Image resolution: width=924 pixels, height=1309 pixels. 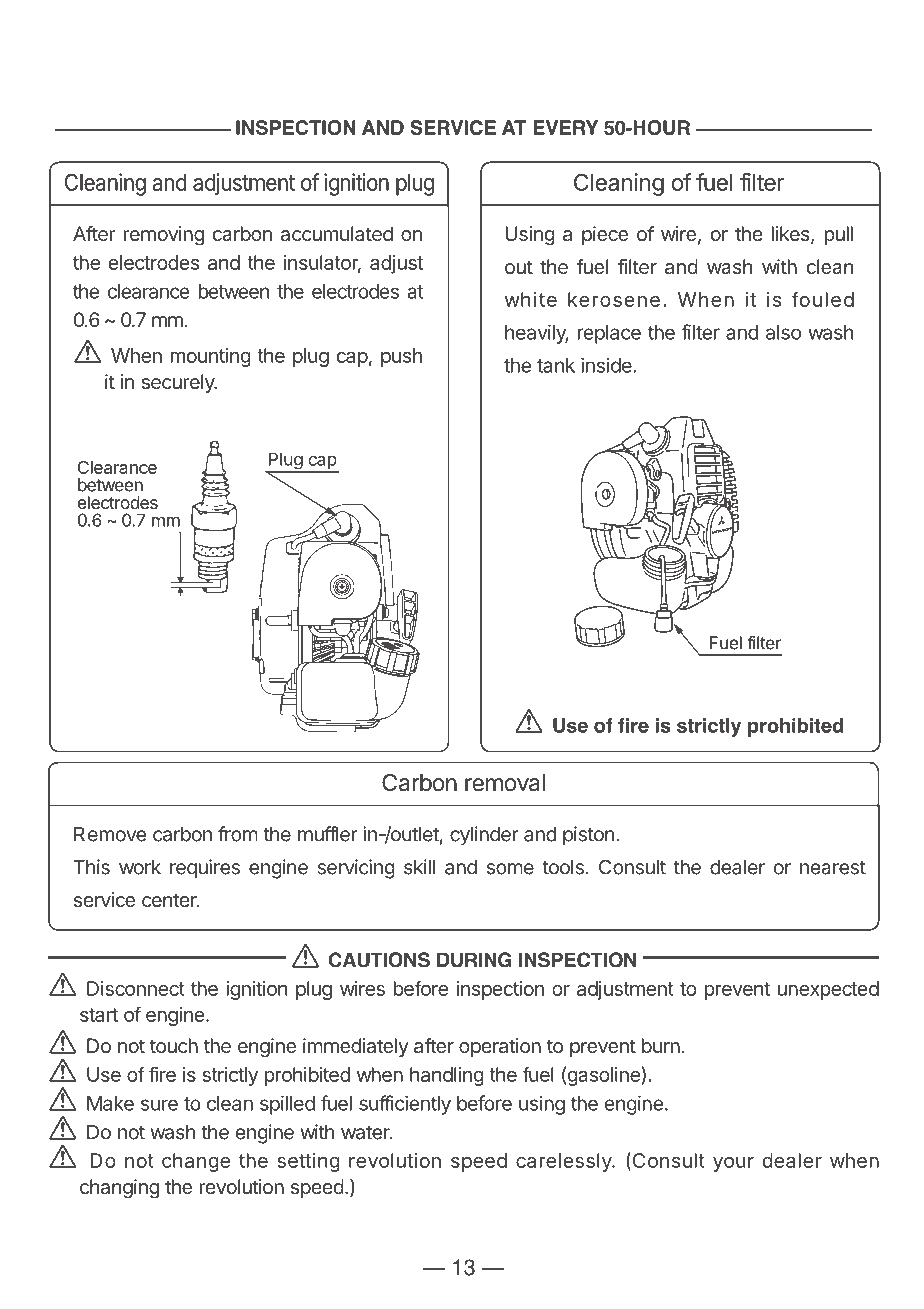 What do you see at coordinates (474, 960) in the screenshot?
I see `DURING` at bounding box center [474, 960].
